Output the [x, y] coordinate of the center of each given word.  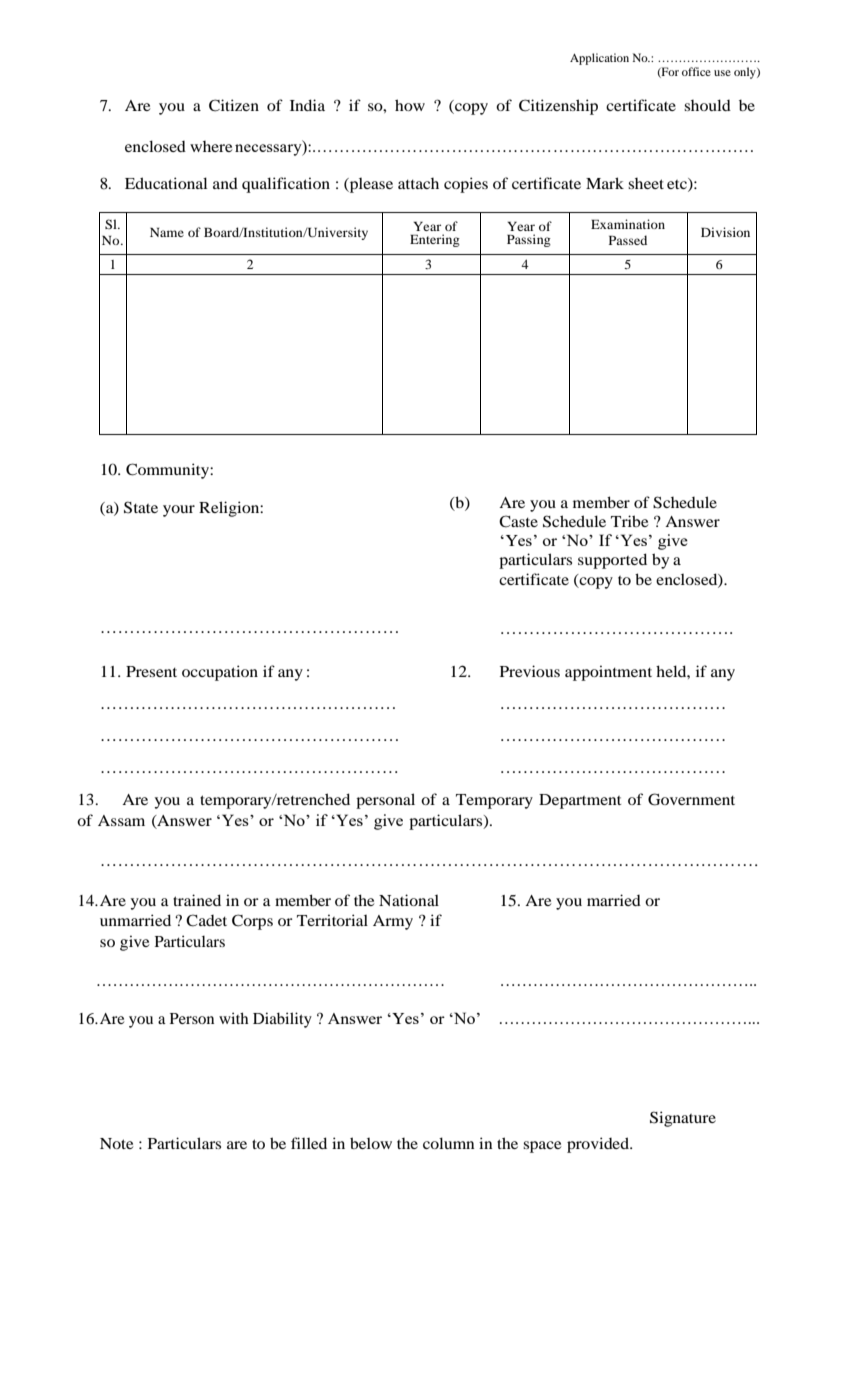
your [179, 511]
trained [197, 900]
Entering [435, 240]
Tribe [629, 521]
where [211, 146]
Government [691, 799]
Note [116, 1143]
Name [167, 232]
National [409, 900]
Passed [628, 240]
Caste [518, 521]
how [410, 105]
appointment [608, 673]
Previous [530, 671]
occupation [220, 673]
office [696, 71]
